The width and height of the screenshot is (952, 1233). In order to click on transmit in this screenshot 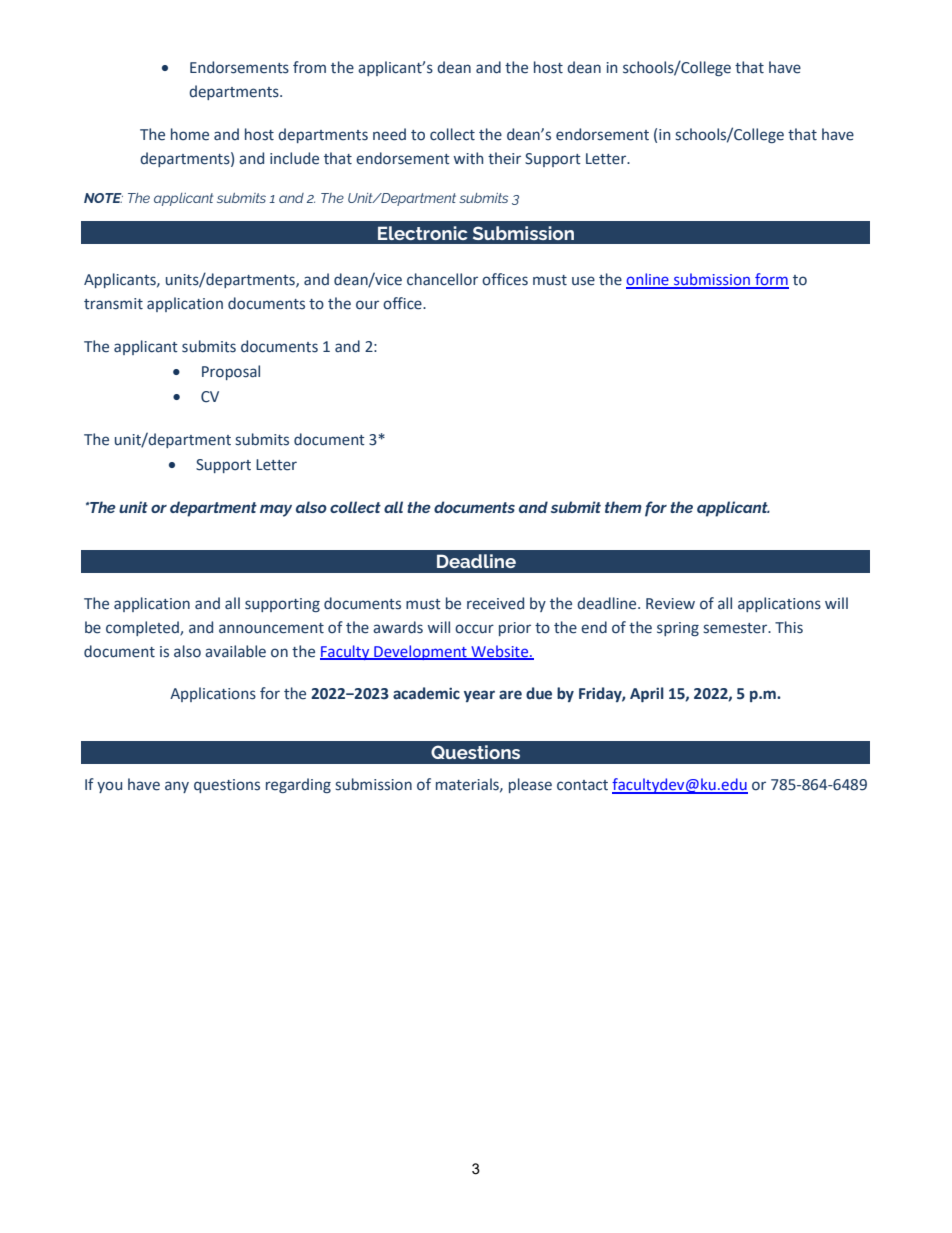, I will do `click(113, 304)`.
